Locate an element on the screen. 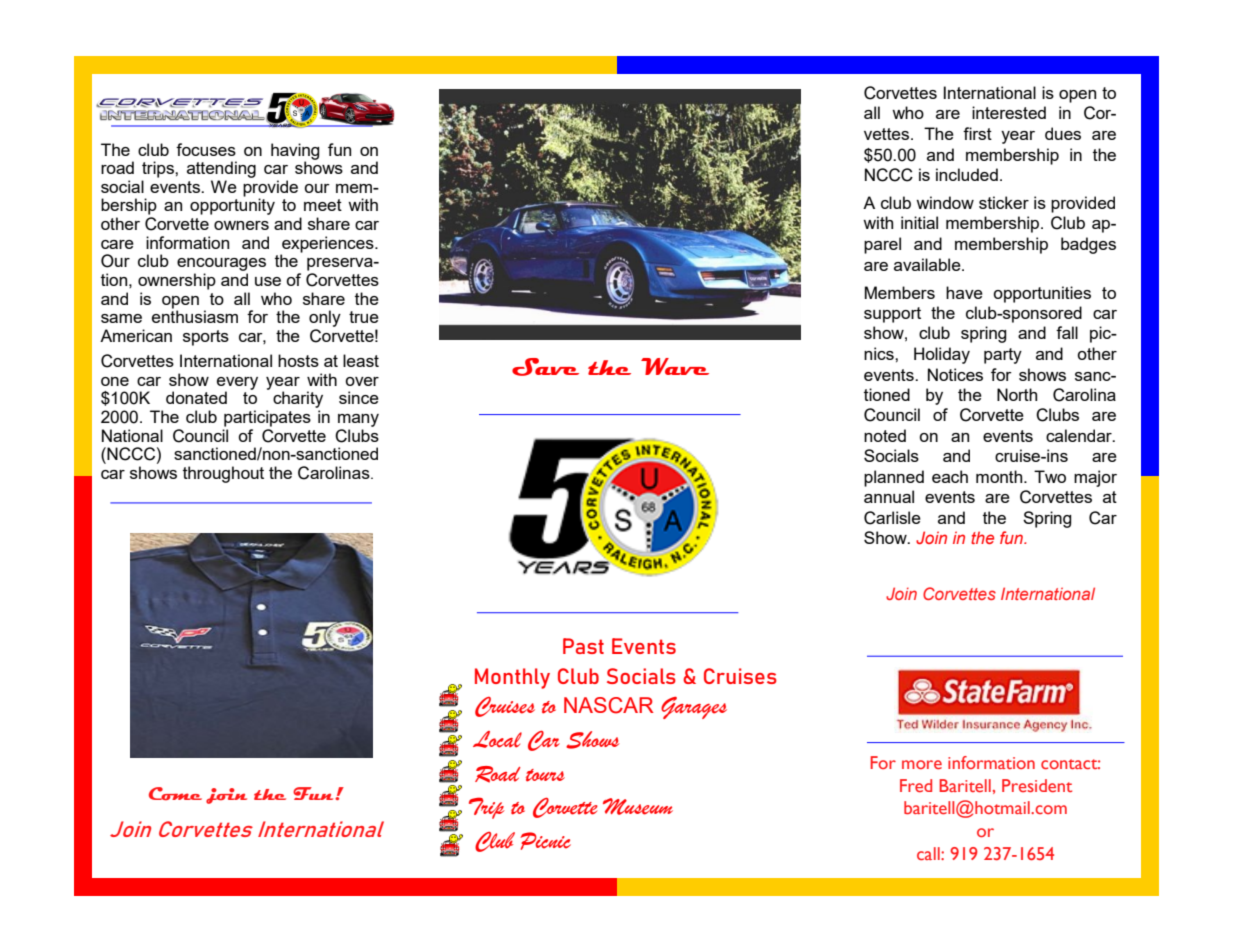 The width and height of the screenshot is (1233, 952). having is located at coordinates (295, 152).
